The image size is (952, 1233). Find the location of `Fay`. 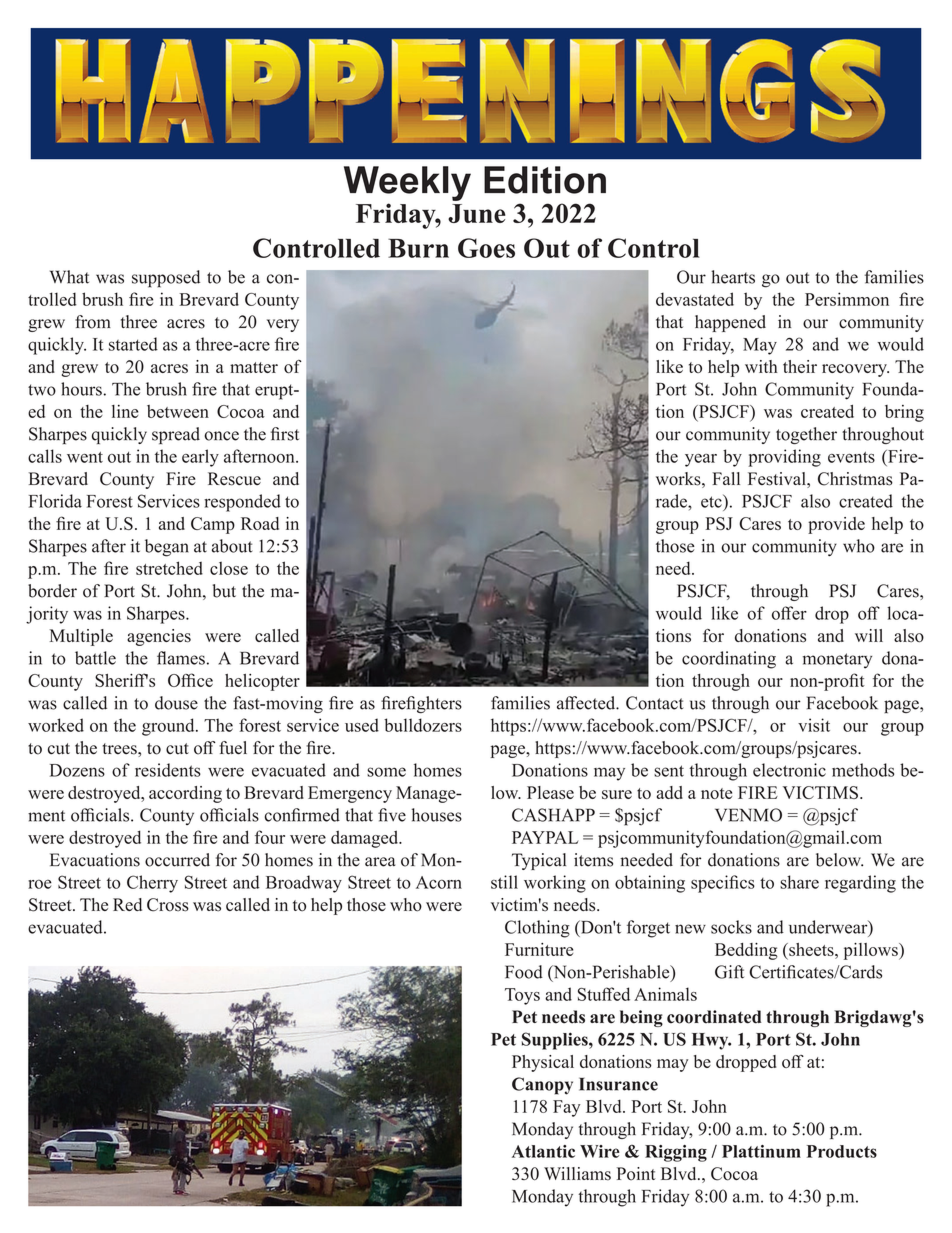

Fay is located at coordinates (566, 1108).
